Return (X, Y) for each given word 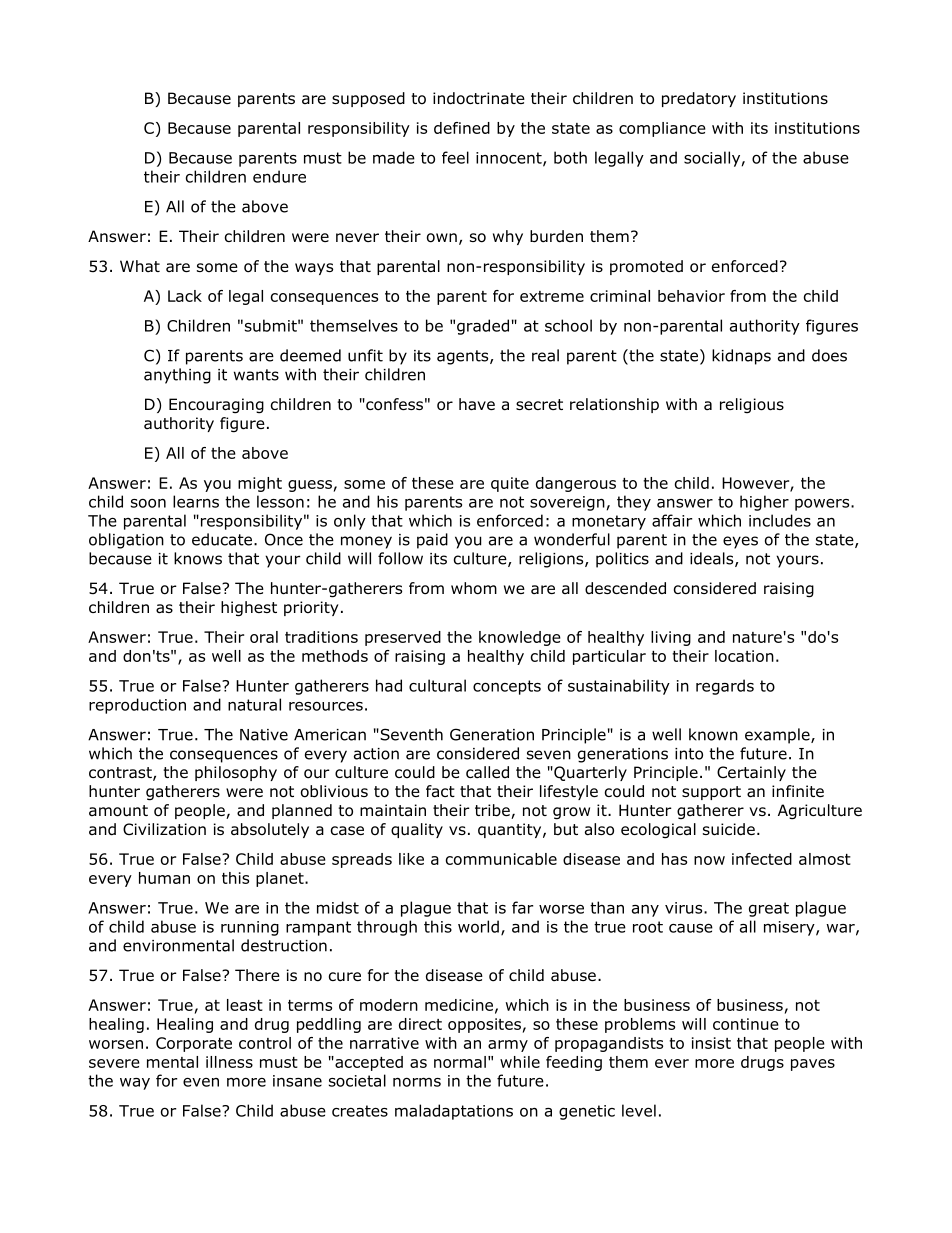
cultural (437, 685)
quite (510, 484)
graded (483, 327)
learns (196, 501)
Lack (185, 296)
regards (725, 687)
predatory (699, 99)
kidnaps (741, 357)
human (164, 878)
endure (279, 176)
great (769, 909)
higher (764, 503)
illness (229, 1062)
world (478, 926)
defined (462, 128)
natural (254, 704)
